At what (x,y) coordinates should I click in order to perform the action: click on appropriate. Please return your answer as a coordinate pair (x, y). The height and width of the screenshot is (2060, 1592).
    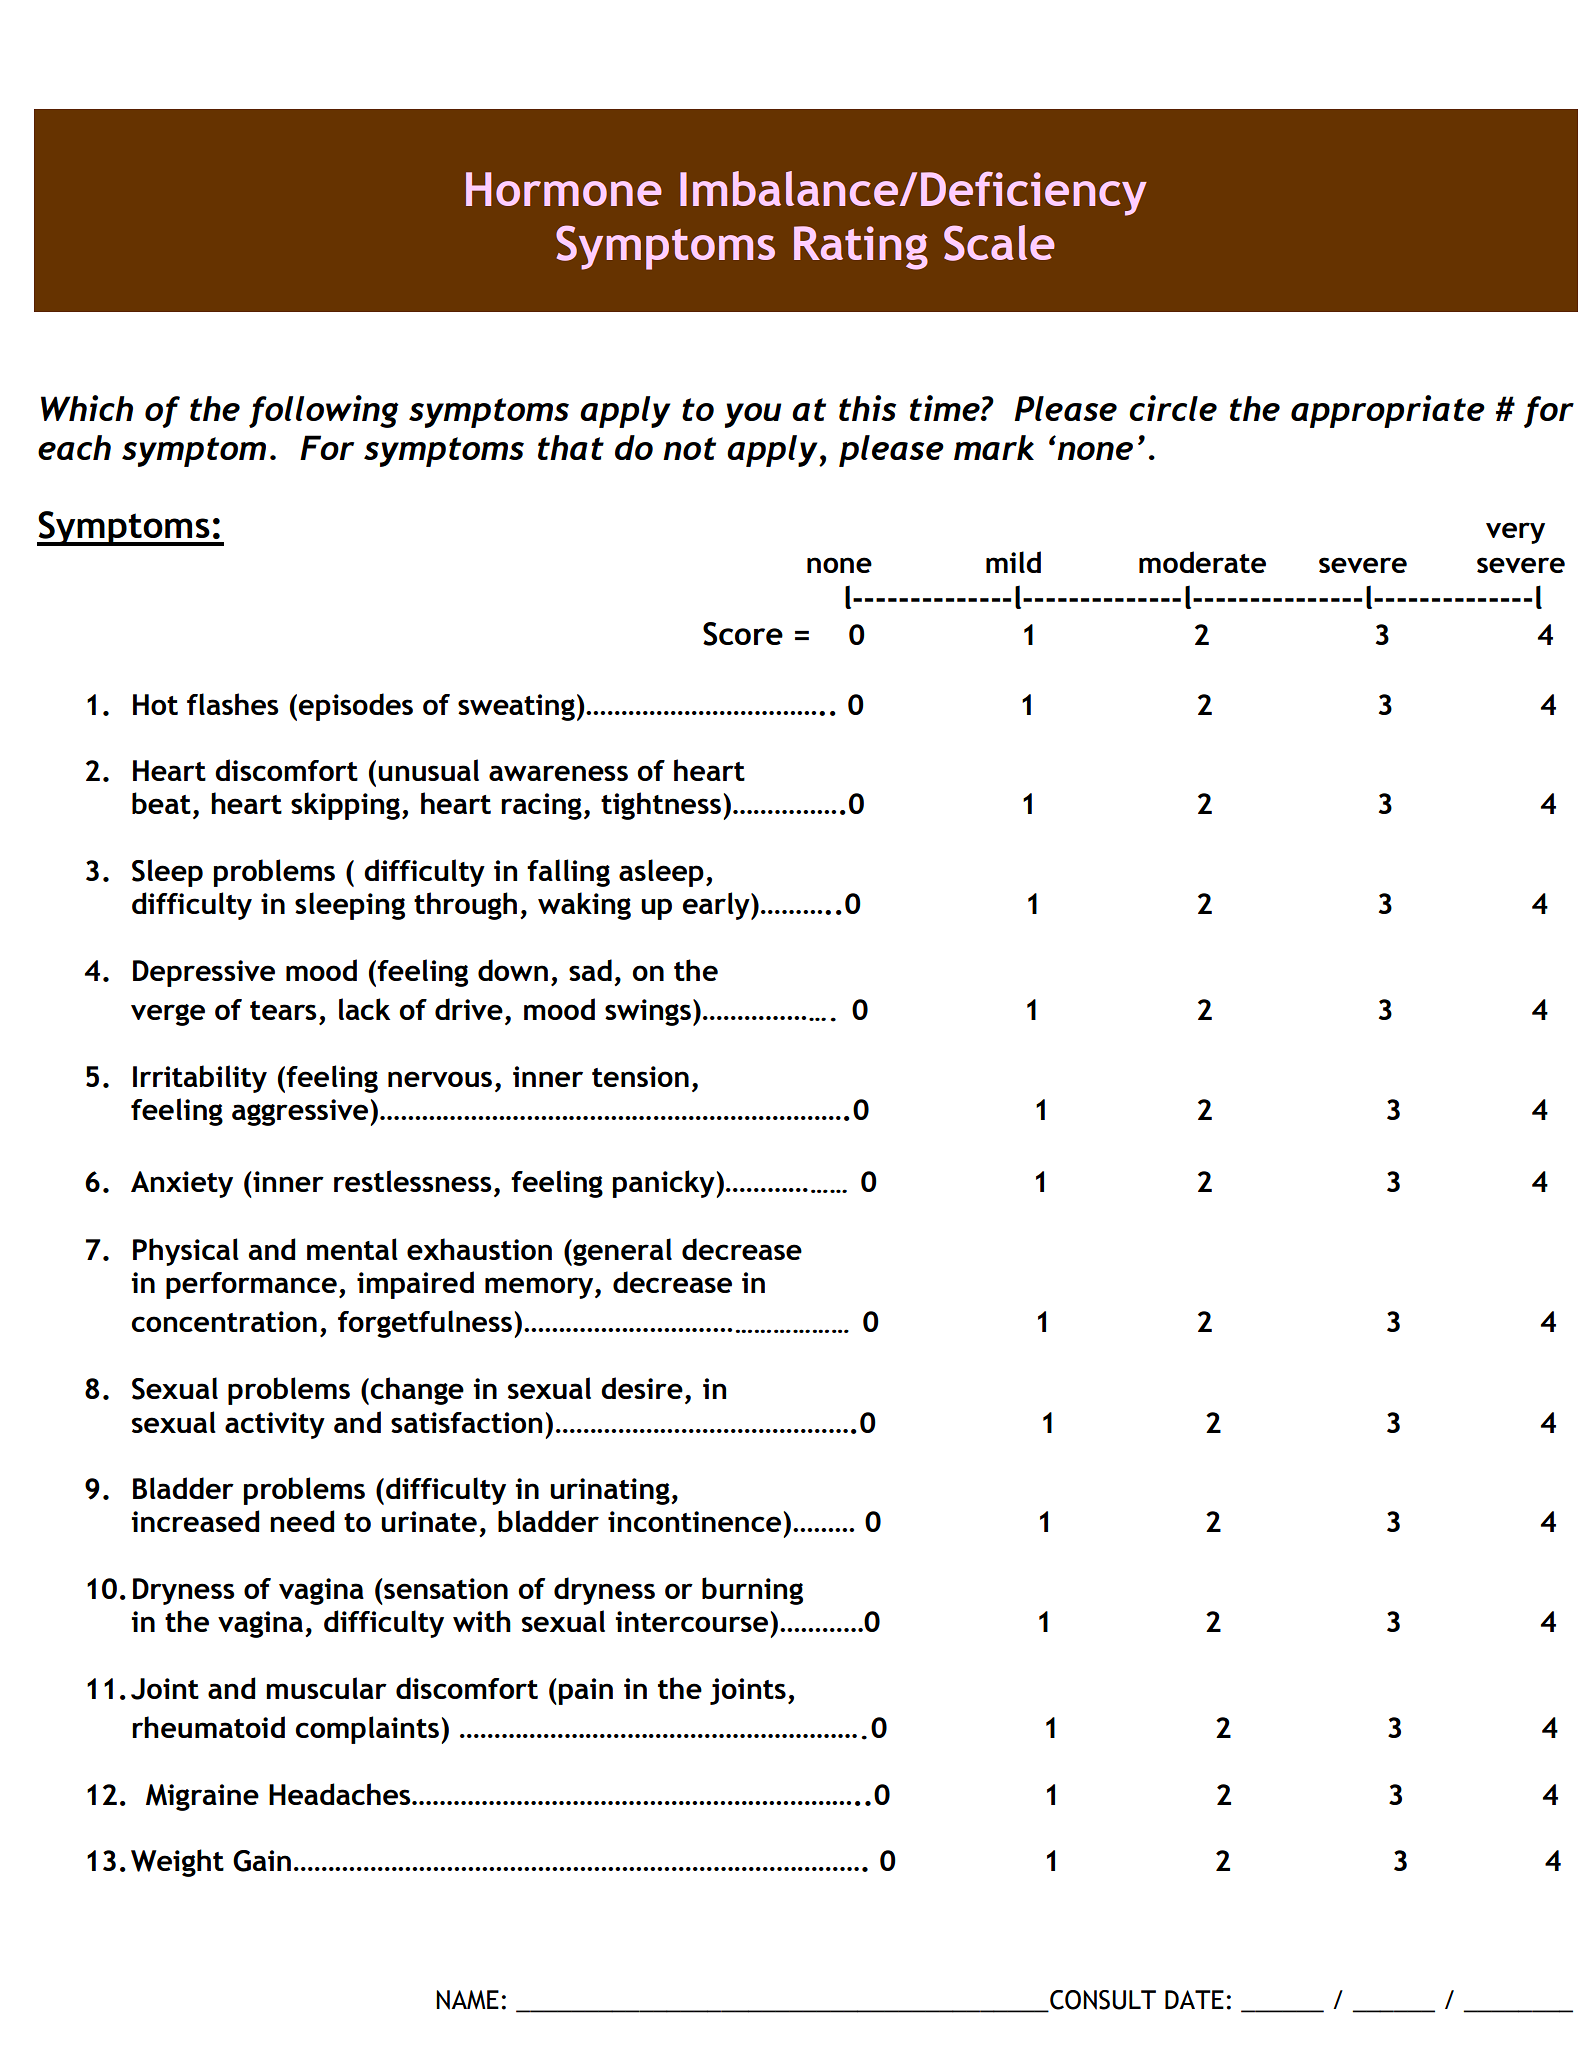
    Looking at the image, I should click on (1388, 411).
